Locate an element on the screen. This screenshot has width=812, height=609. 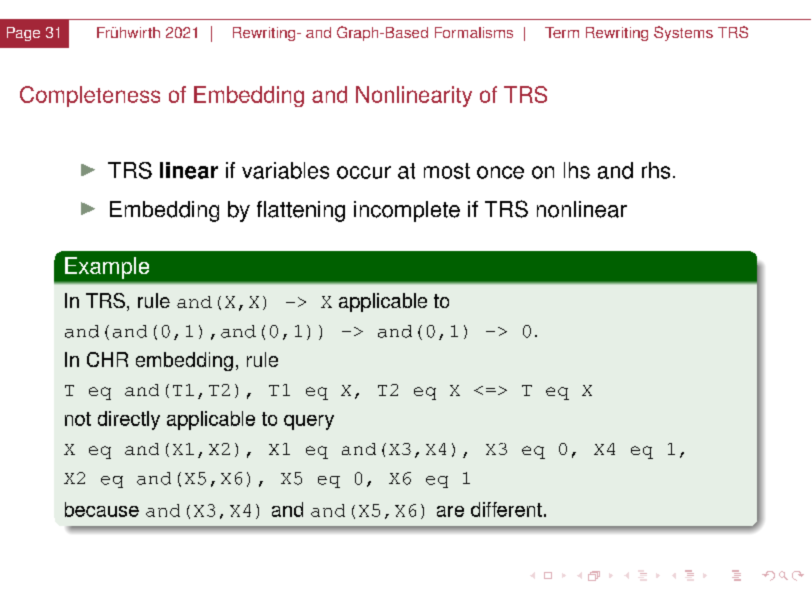
Example is located at coordinates (107, 268).
